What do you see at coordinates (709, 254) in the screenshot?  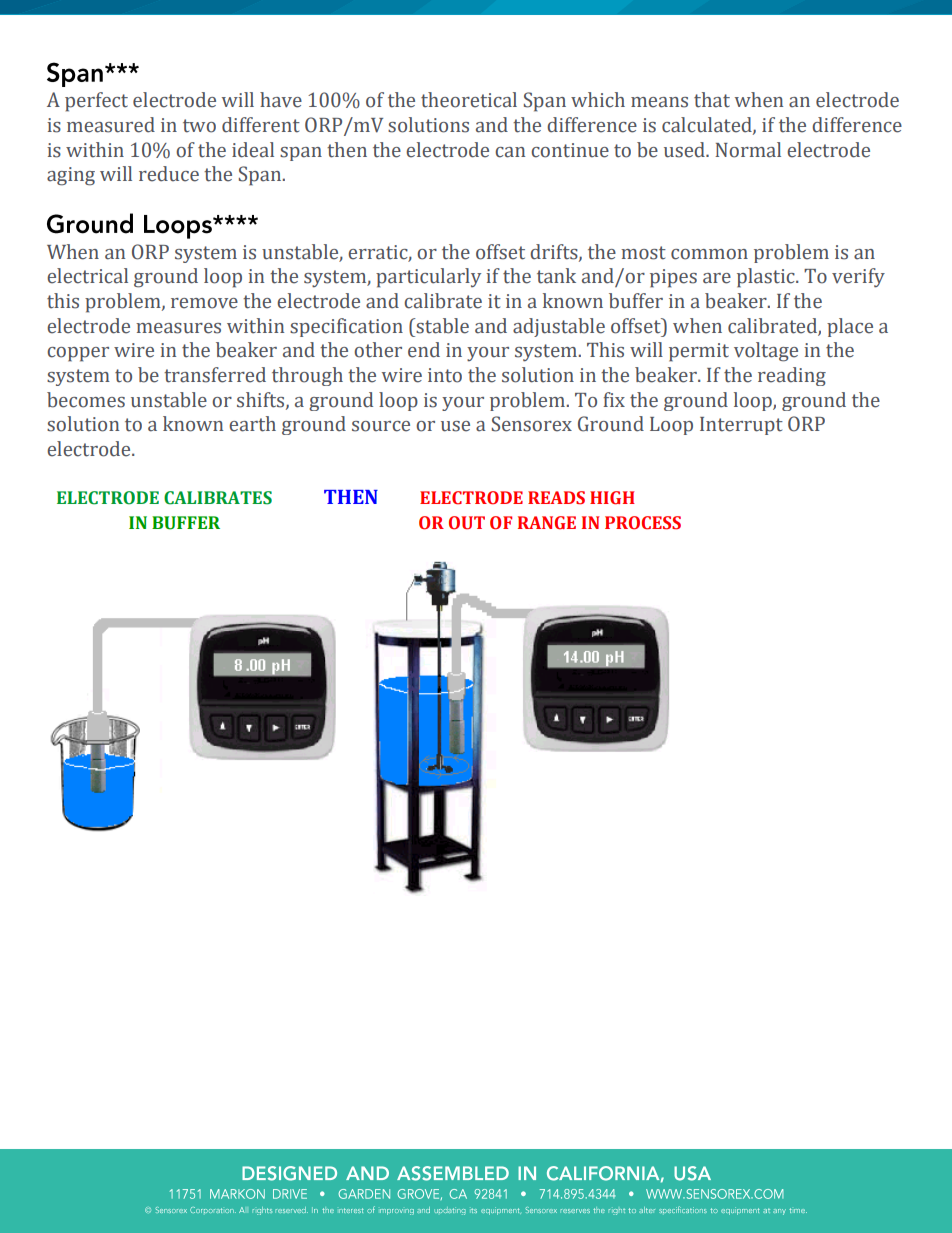 I see `common` at bounding box center [709, 254].
